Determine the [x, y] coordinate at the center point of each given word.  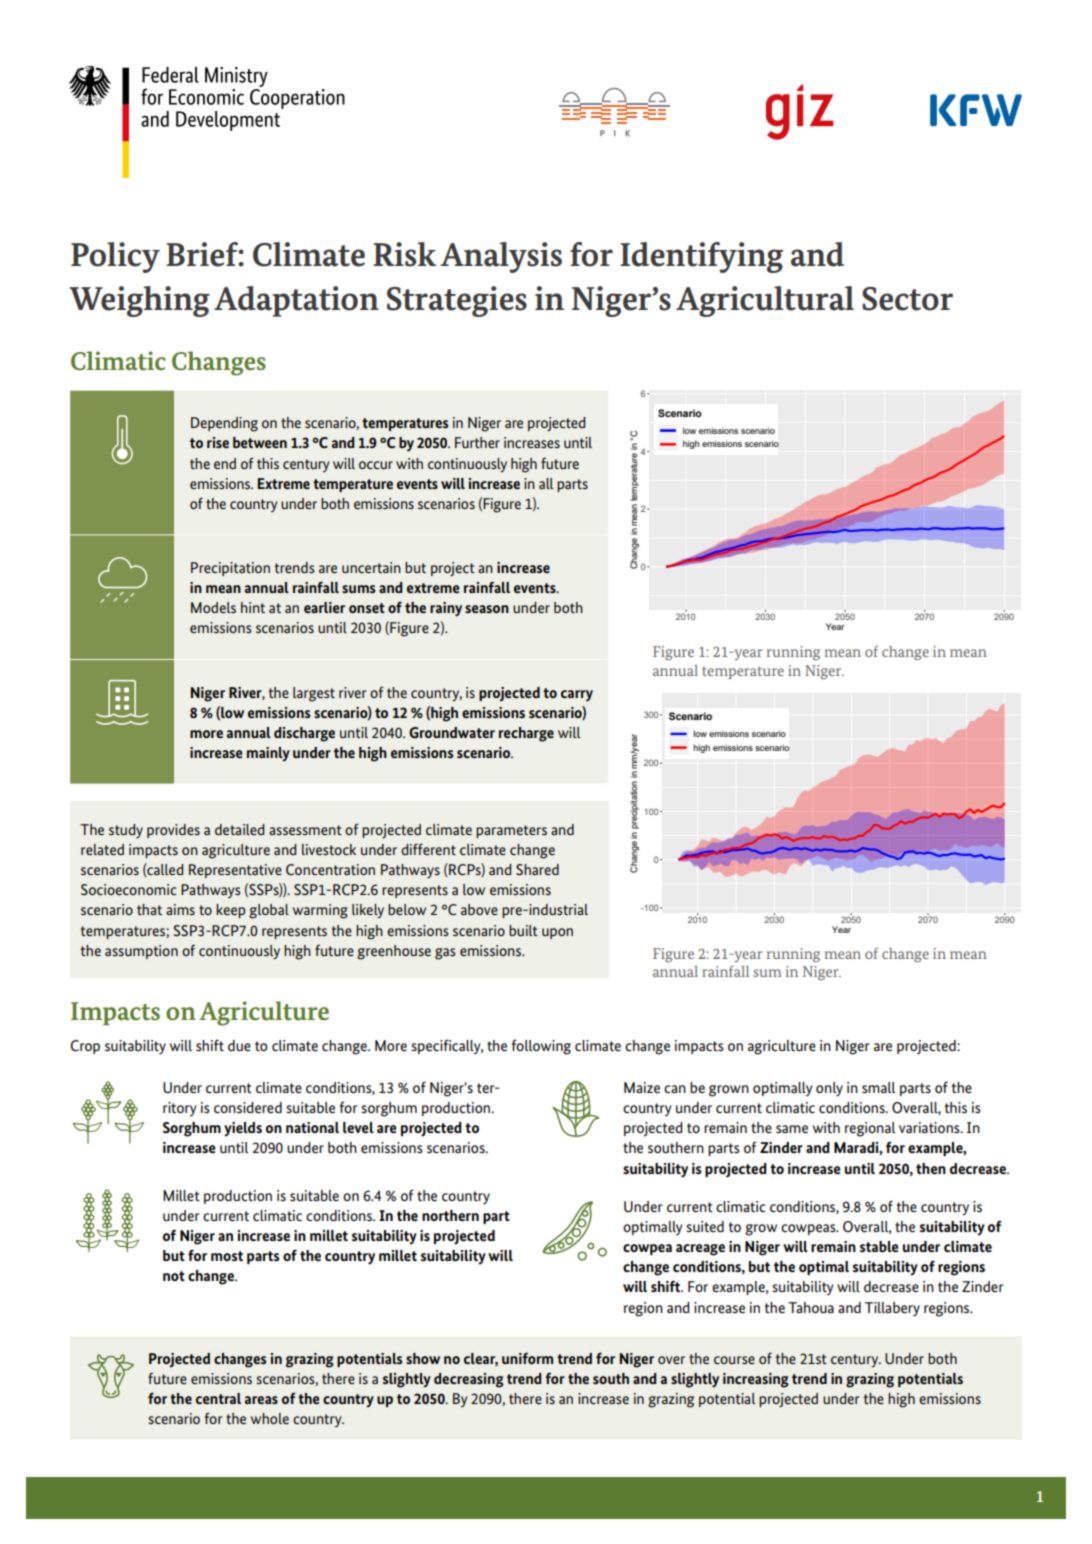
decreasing [468, 1380]
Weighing [139, 301]
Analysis [501, 257]
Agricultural [765, 301]
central [218, 1398]
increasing [755, 1380]
